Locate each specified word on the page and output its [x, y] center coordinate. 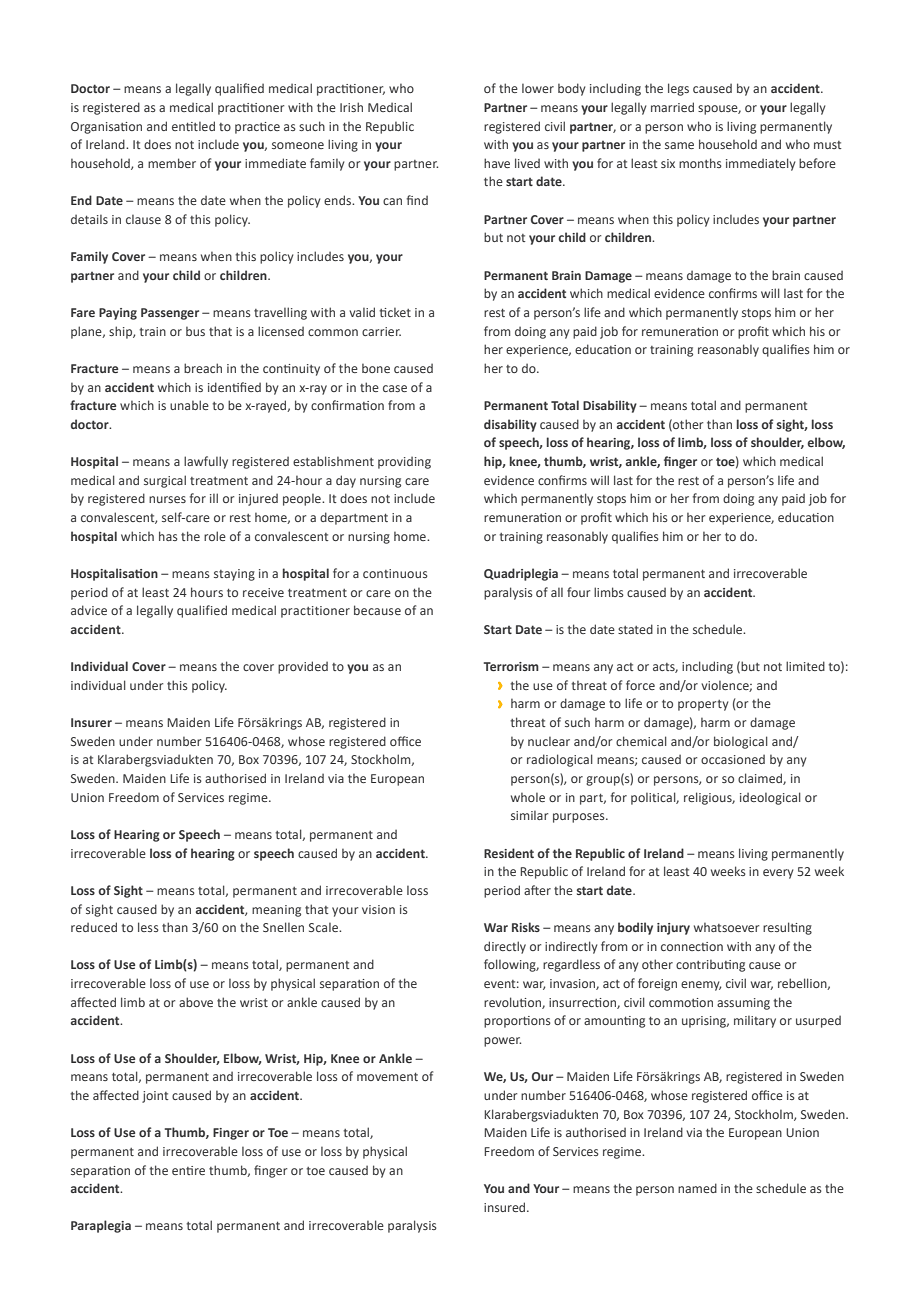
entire [188, 1170]
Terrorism [511, 666]
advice [89, 610]
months [700, 163]
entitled [193, 126]
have [497, 163]
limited [805, 666]
